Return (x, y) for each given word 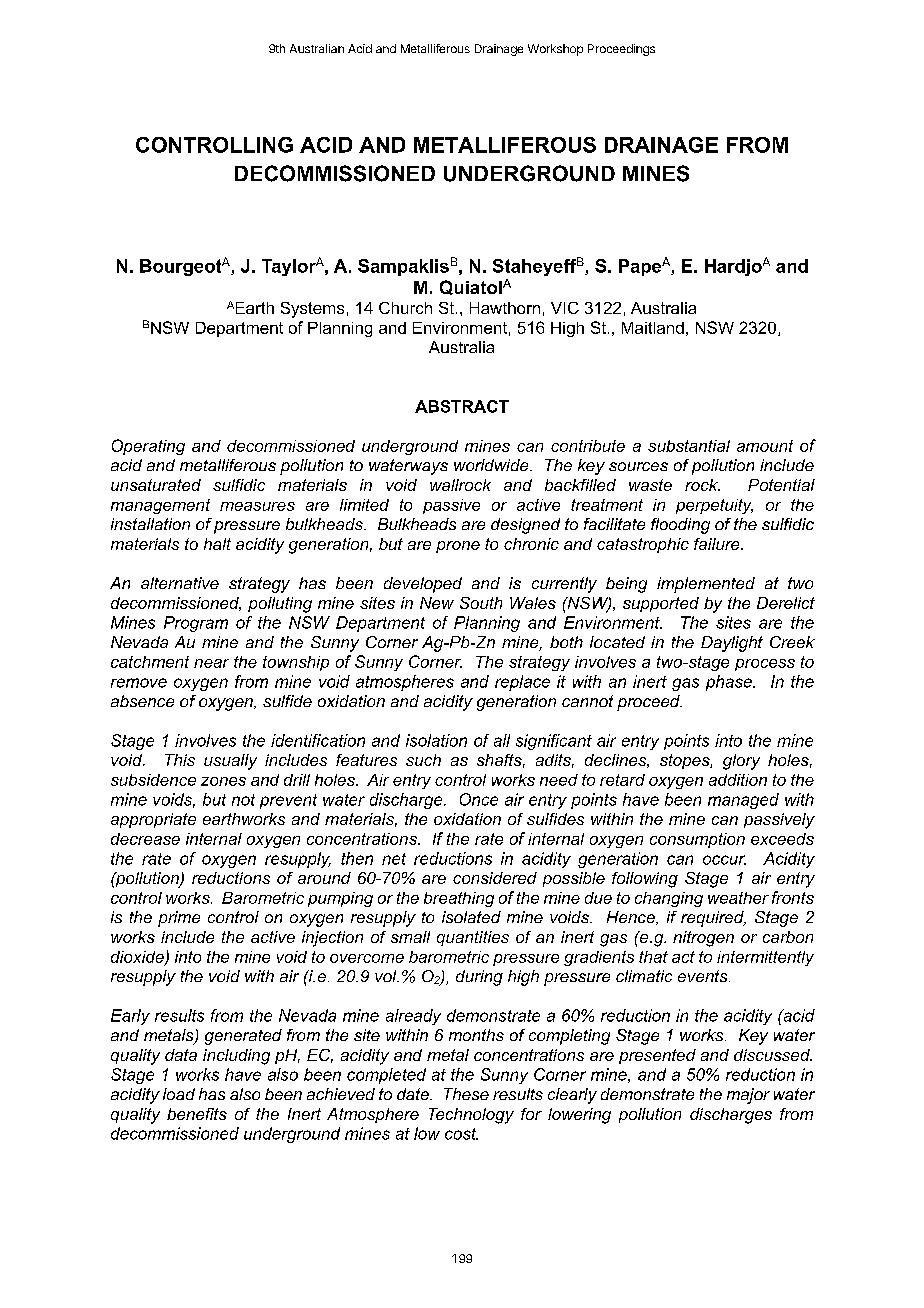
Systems (312, 310)
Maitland (653, 328)
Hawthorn (505, 308)
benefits (197, 1114)
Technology (471, 1116)
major (748, 1096)
